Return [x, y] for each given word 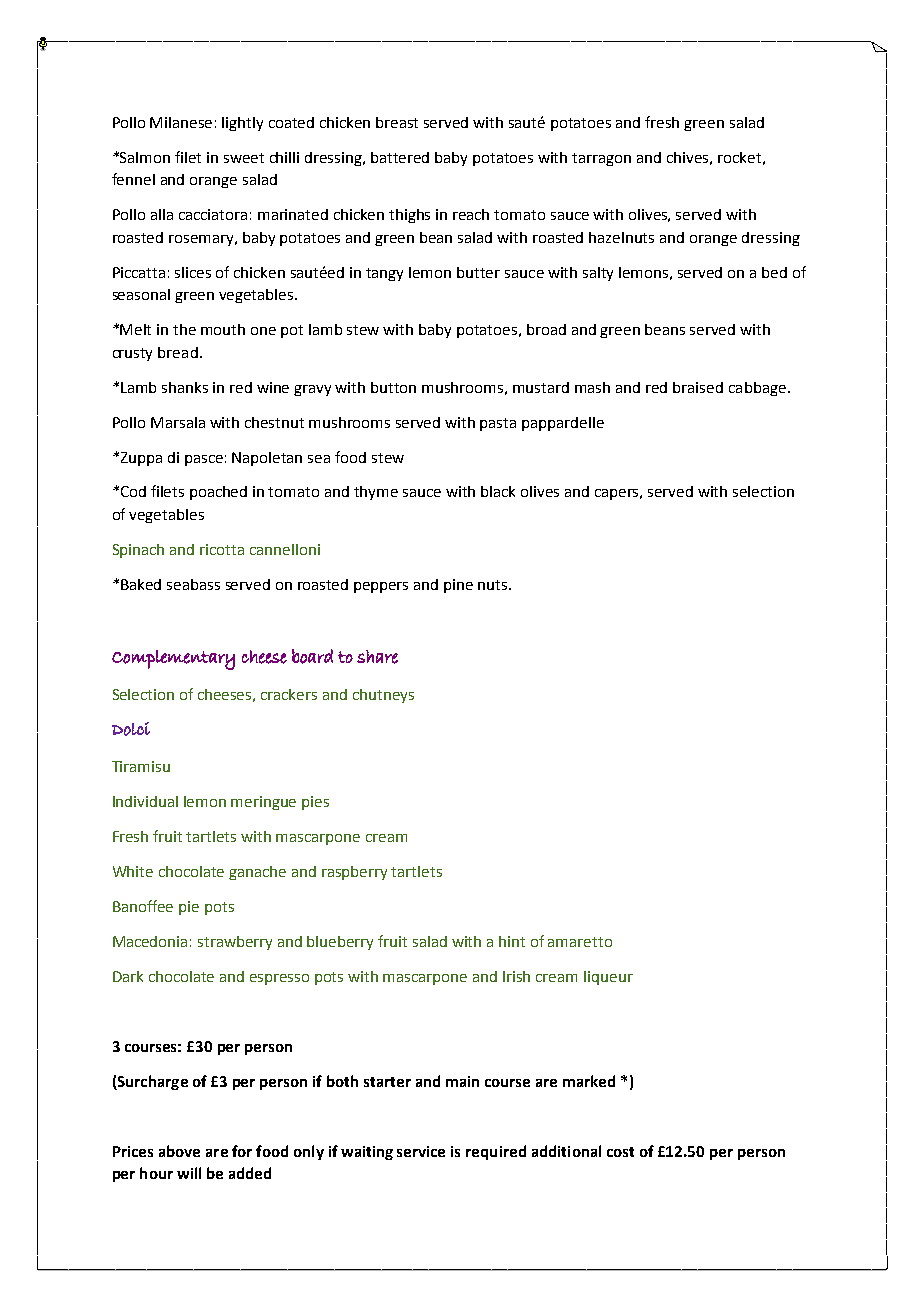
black [498, 491]
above [179, 1151]
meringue [263, 803]
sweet [244, 158]
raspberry [354, 873]
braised [698, 387]
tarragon [601, 159]
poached [218, 493]
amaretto [580, 942]
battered [400, 157]
